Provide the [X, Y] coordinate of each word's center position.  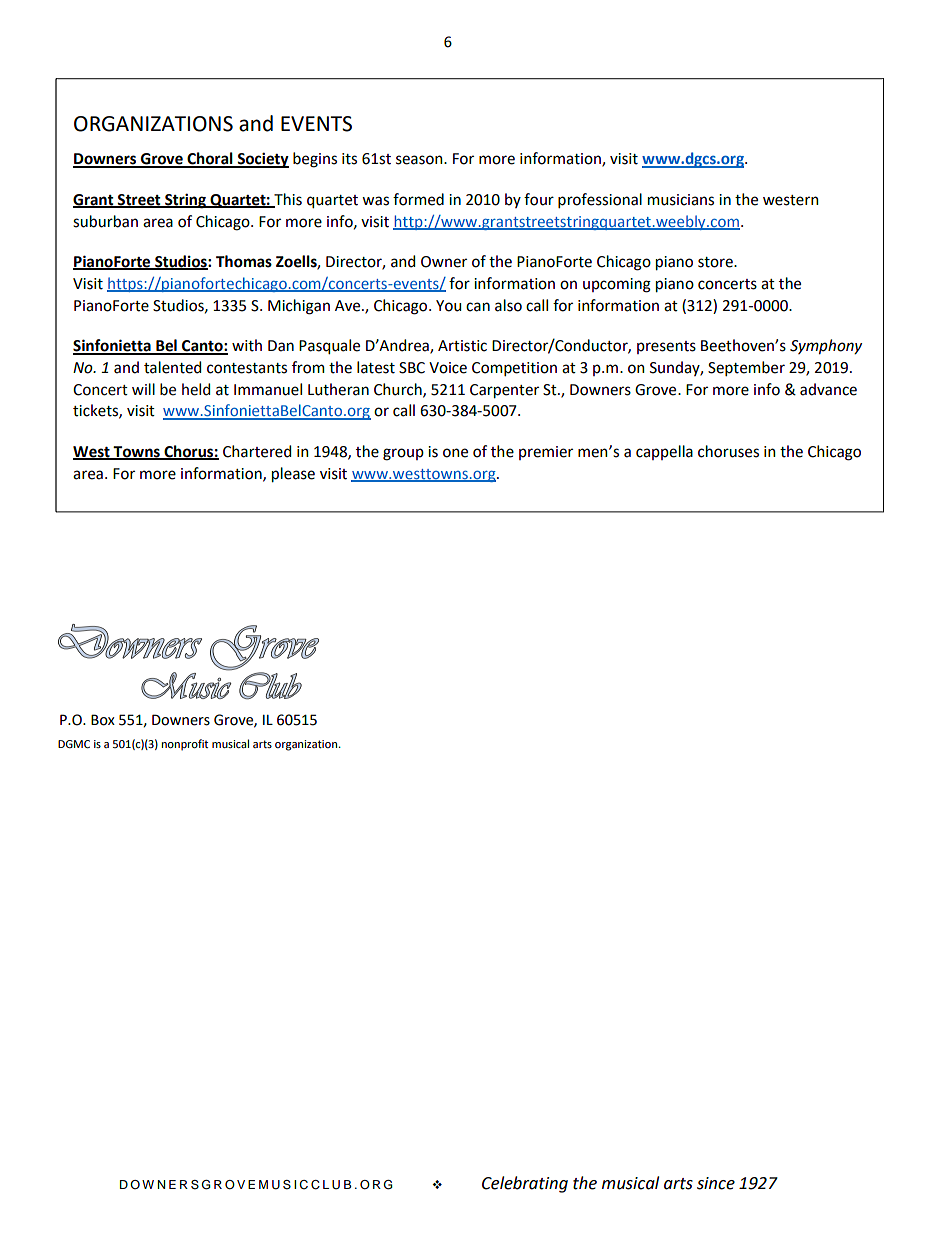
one [455, 453]
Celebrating [525, 1184]
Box [103, 720]
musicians [681, 200]
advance [828, 389]
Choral [210, 159]
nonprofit [184, 745]
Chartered [257, 451]
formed [418, 199]
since [716, 1183]
